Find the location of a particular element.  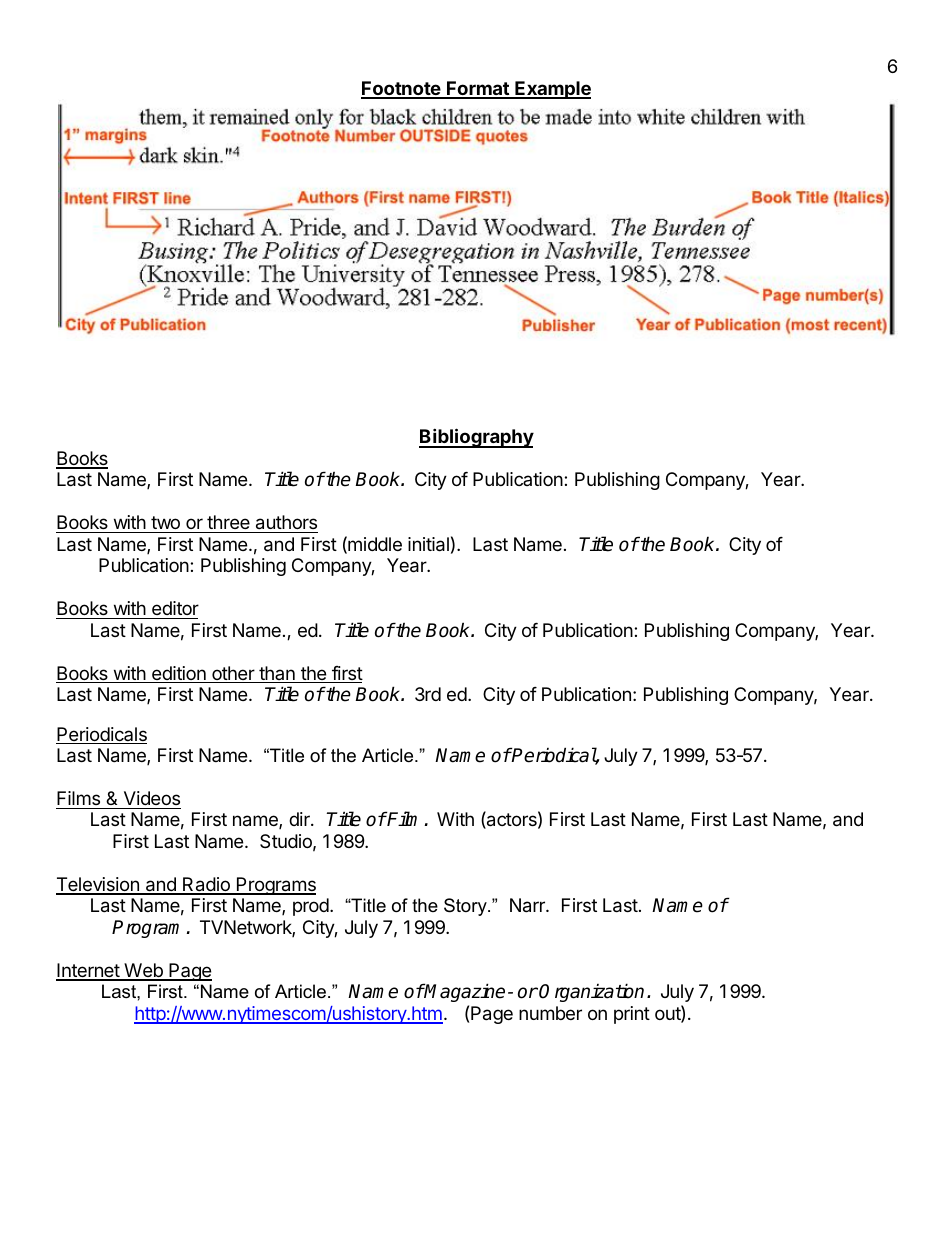

than is located at coordinates (277, 674).
